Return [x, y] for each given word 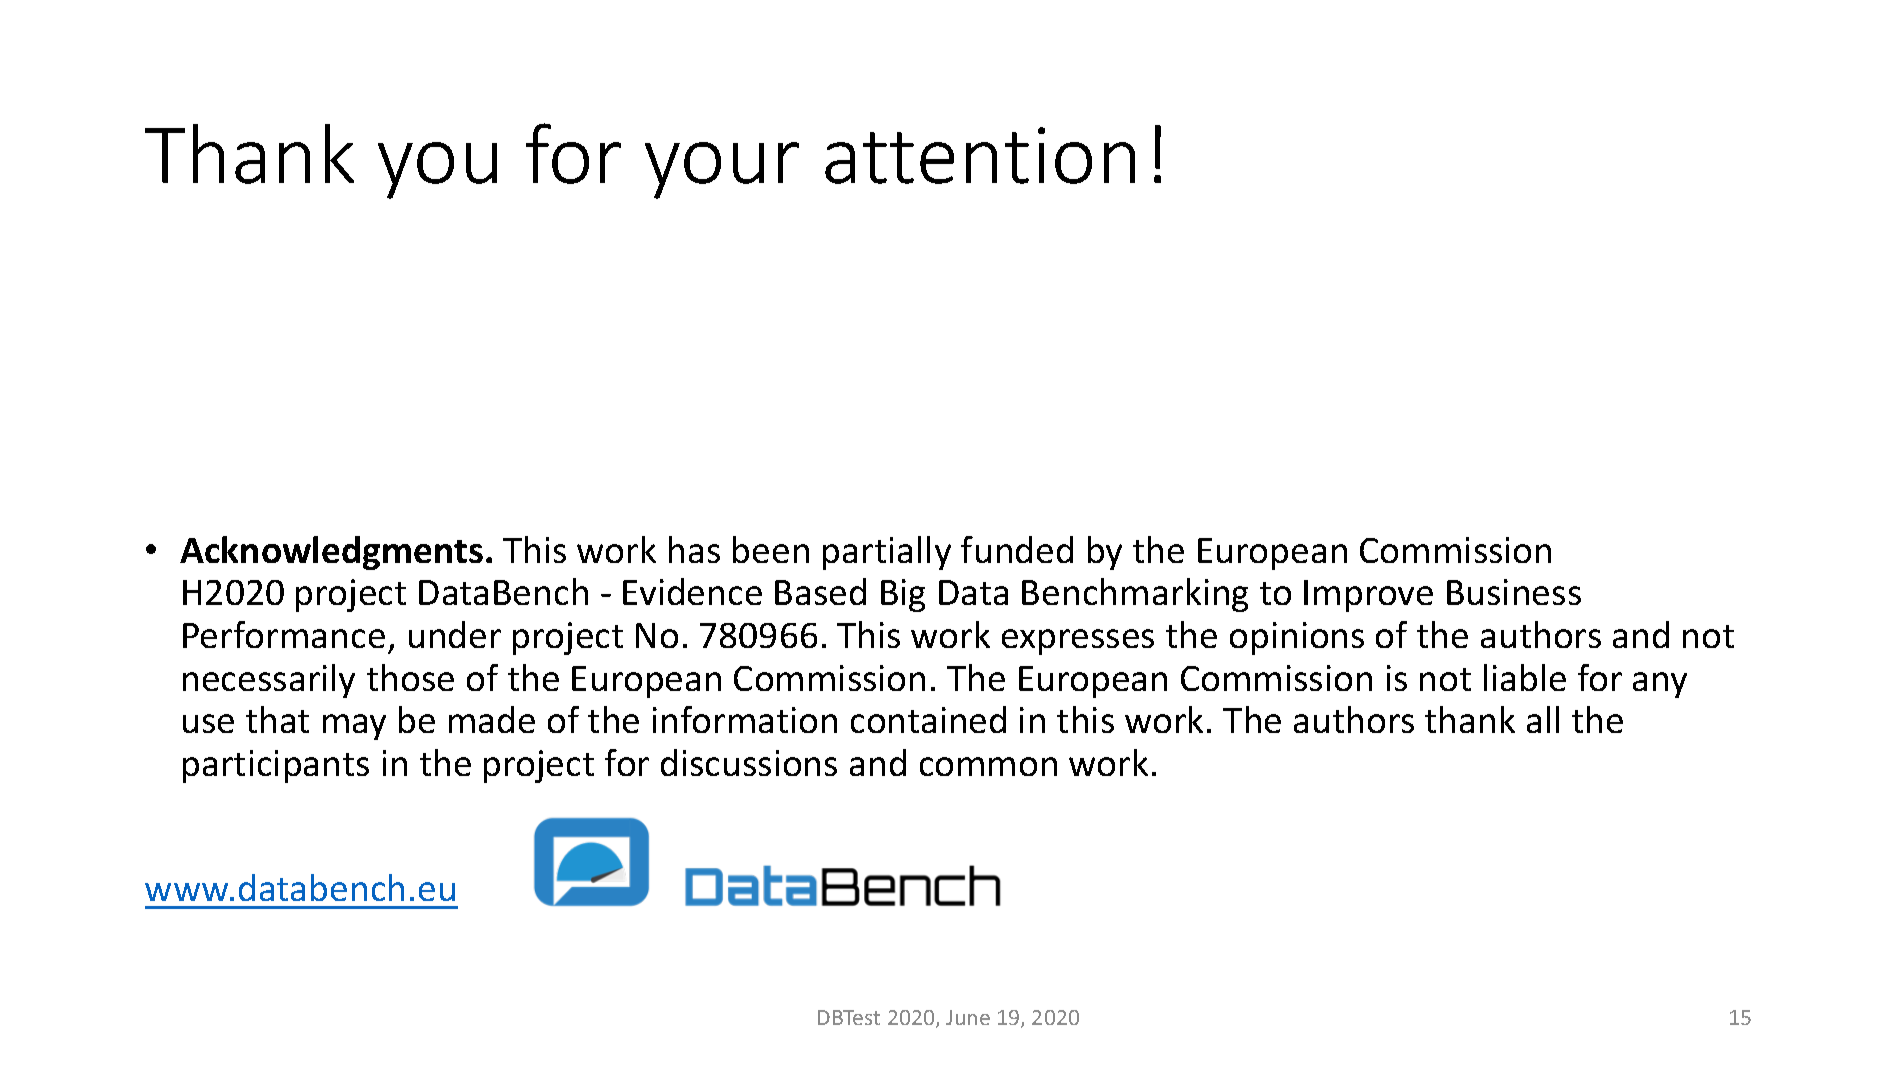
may [354, 727]
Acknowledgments [331, 553]
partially [887, 553]
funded [1017, 549]
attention [980, 155]
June [968, 1017]
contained [928, 719]
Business [1514, 592]
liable [1525, 677]
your [722, 170]
